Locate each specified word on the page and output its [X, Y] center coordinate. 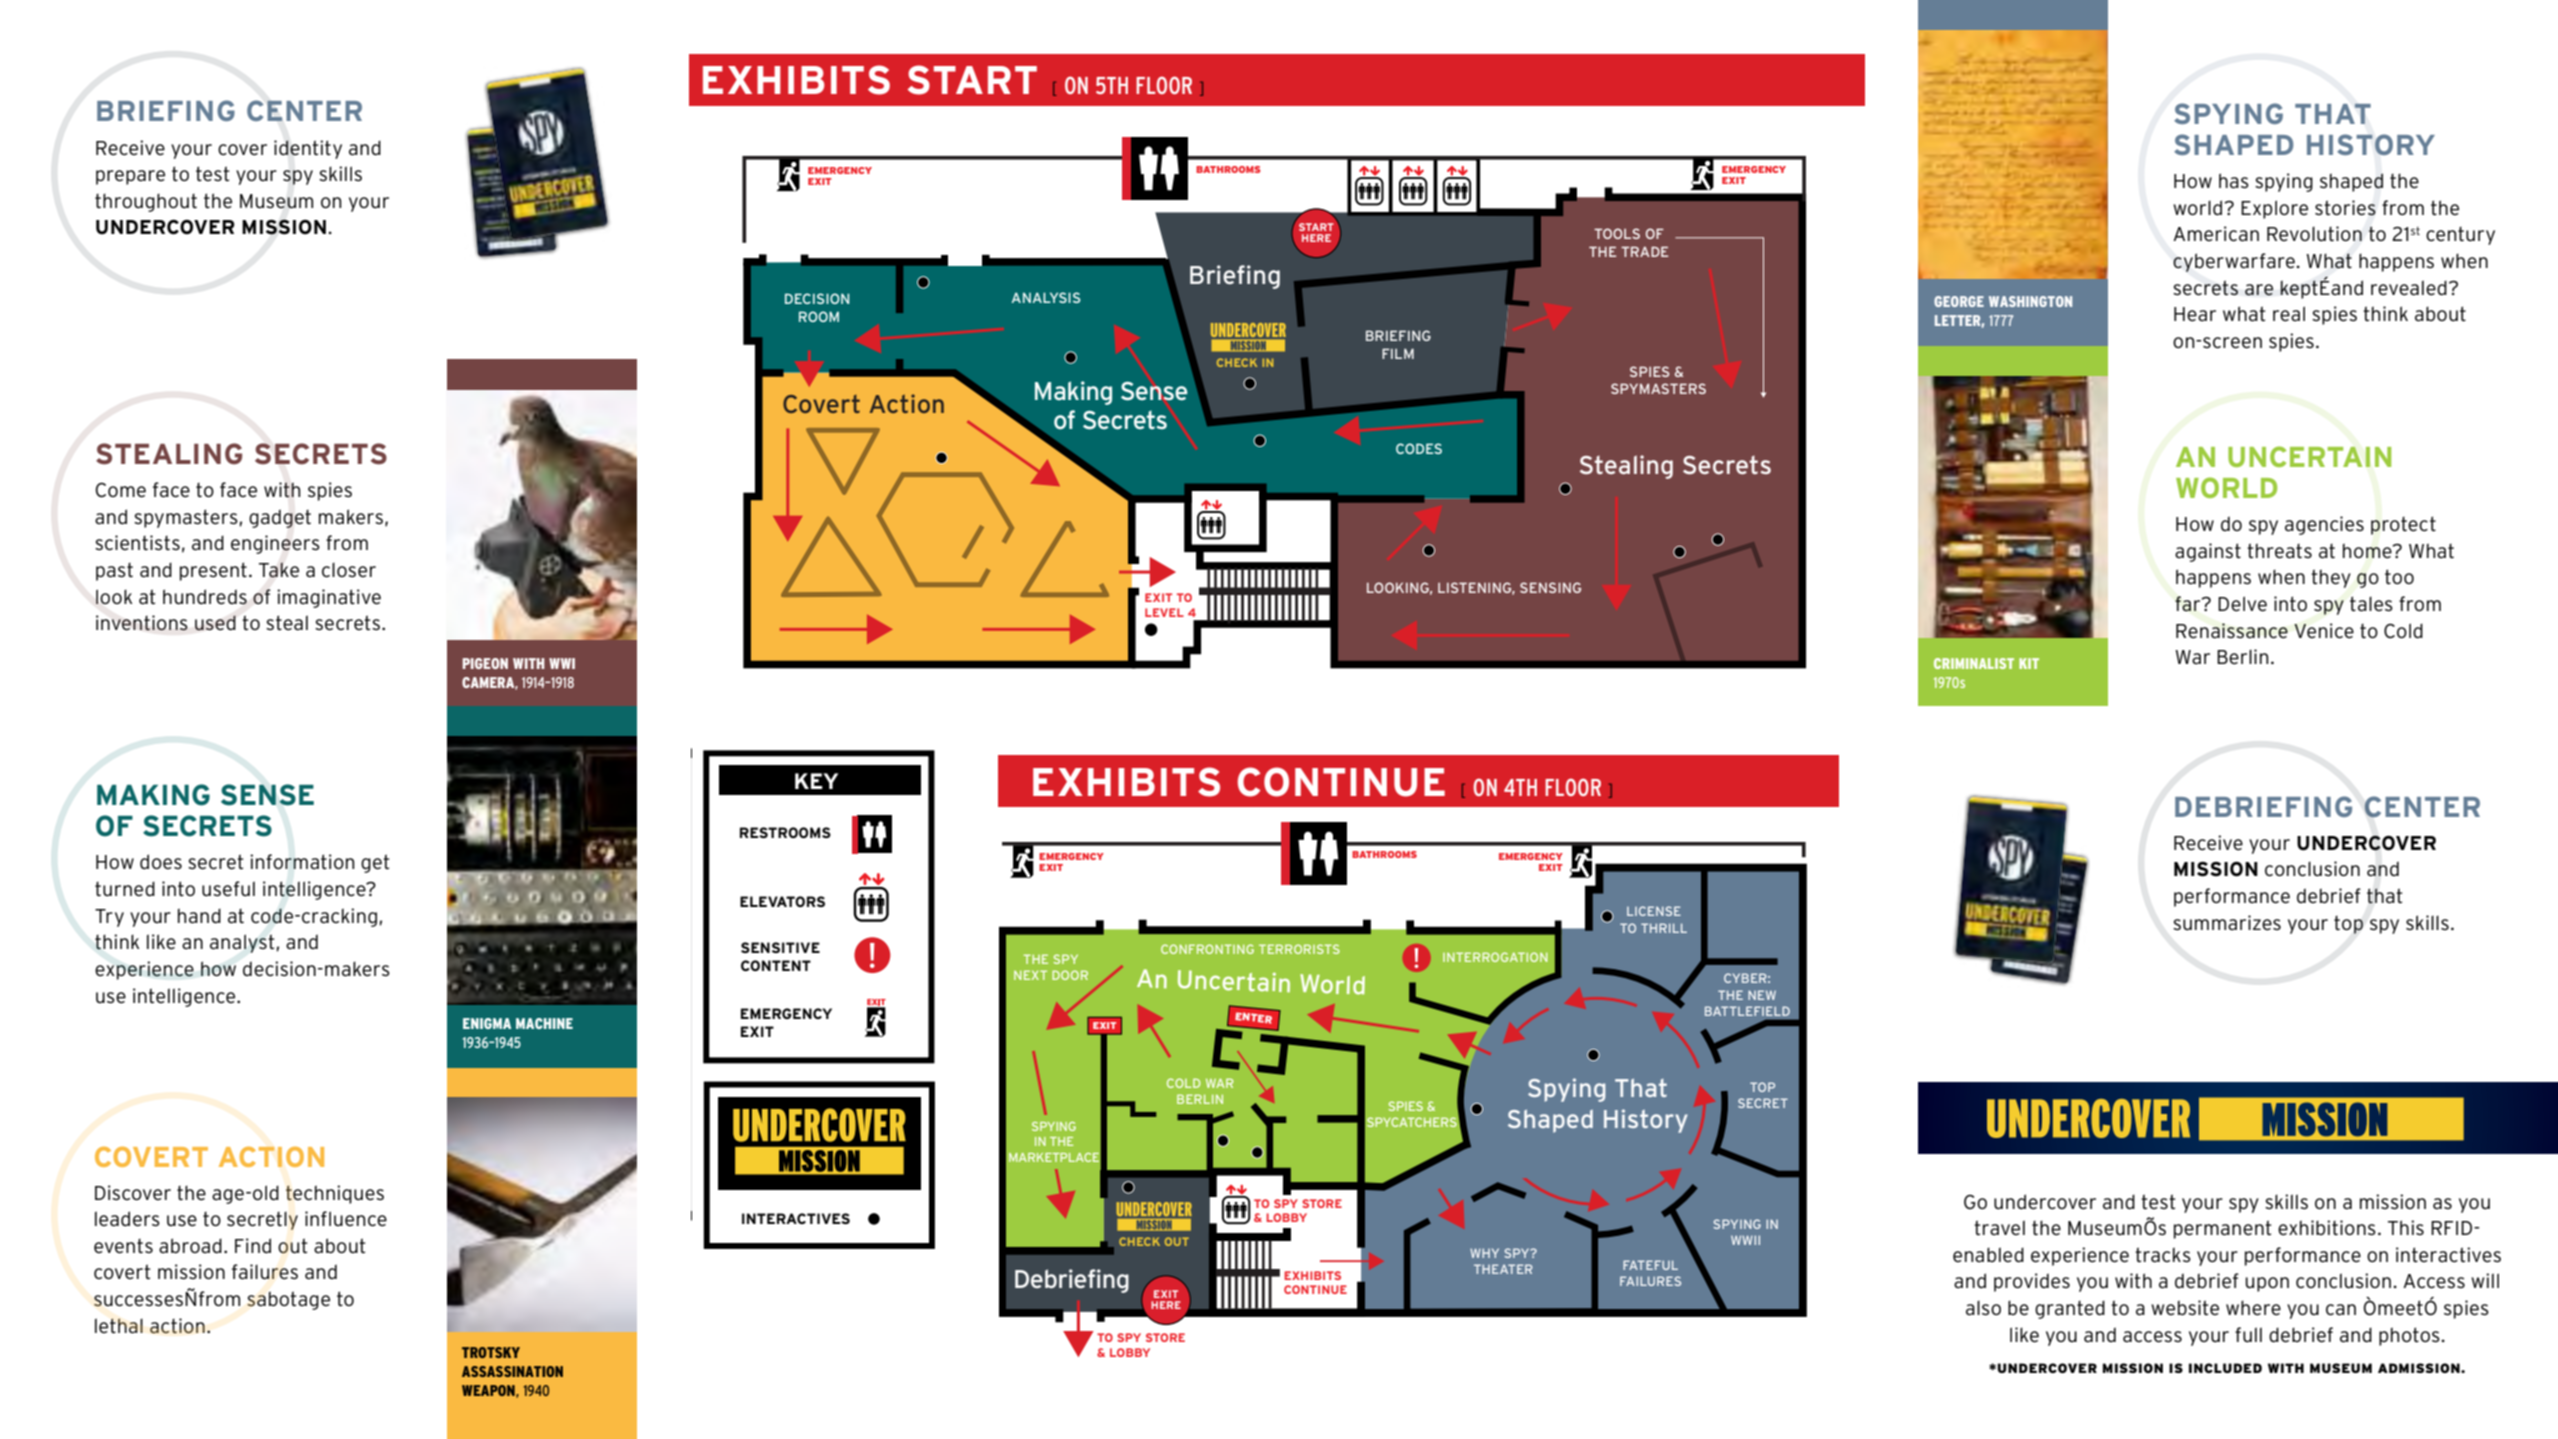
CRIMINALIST [1974, 663]
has [2234, 181]
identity [308, 149]
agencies [2324, 525]
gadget [280, 518]
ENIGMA [487, 1023]
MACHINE [544, 1023]
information [302, 862]
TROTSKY [491, 1352]
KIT [2029, 663]
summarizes [2227, 923]
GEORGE [1959, 301]
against [2208, 552]
